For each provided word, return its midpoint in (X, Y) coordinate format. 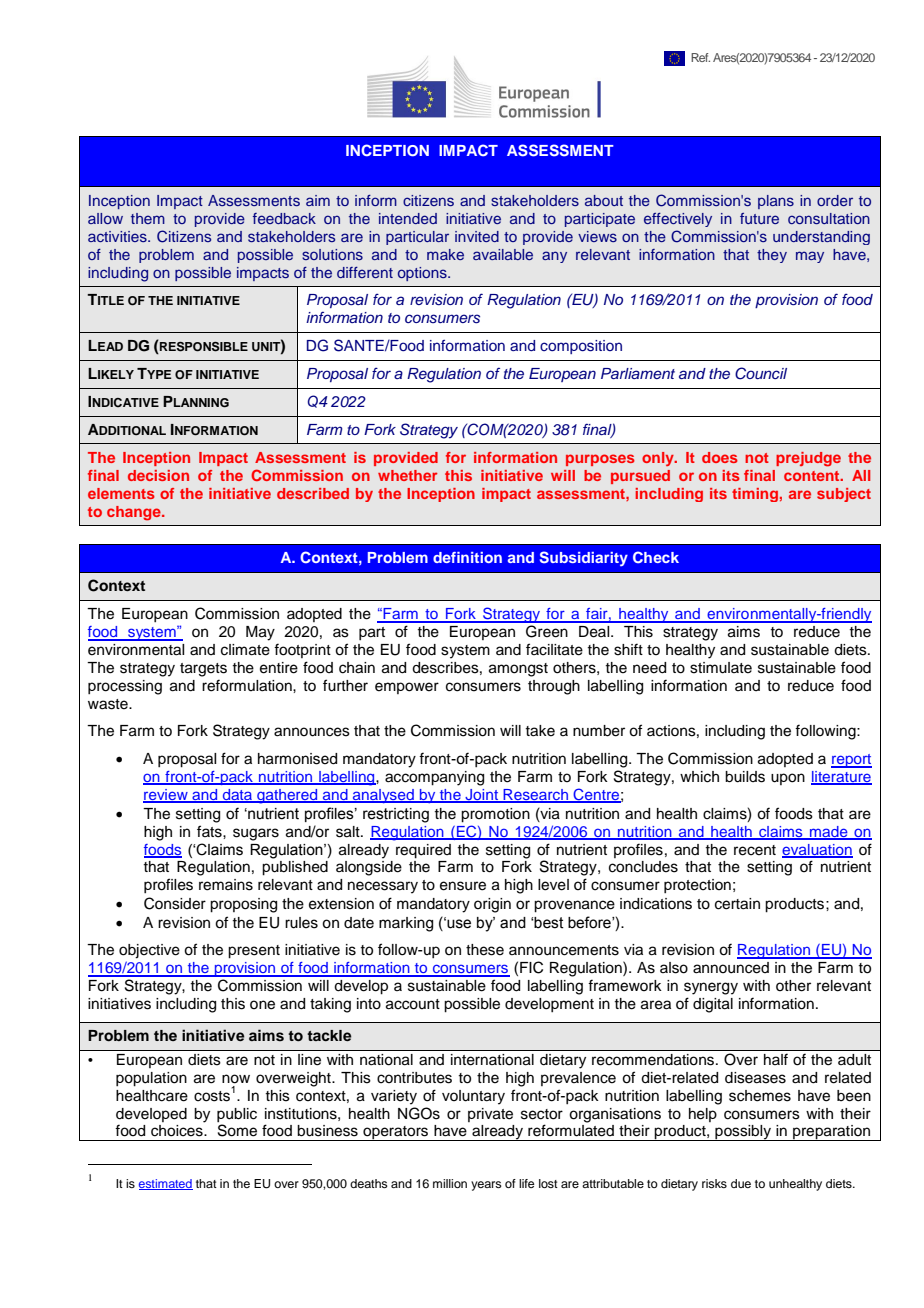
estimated (166, 1184)
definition (467, 557)
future (759, 218)
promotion (495, 815)
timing (756, 495)
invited (477, 236)
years (486, 1186)
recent (755, 850)
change (135, 513)
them (148, 218)
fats (210, 831)
